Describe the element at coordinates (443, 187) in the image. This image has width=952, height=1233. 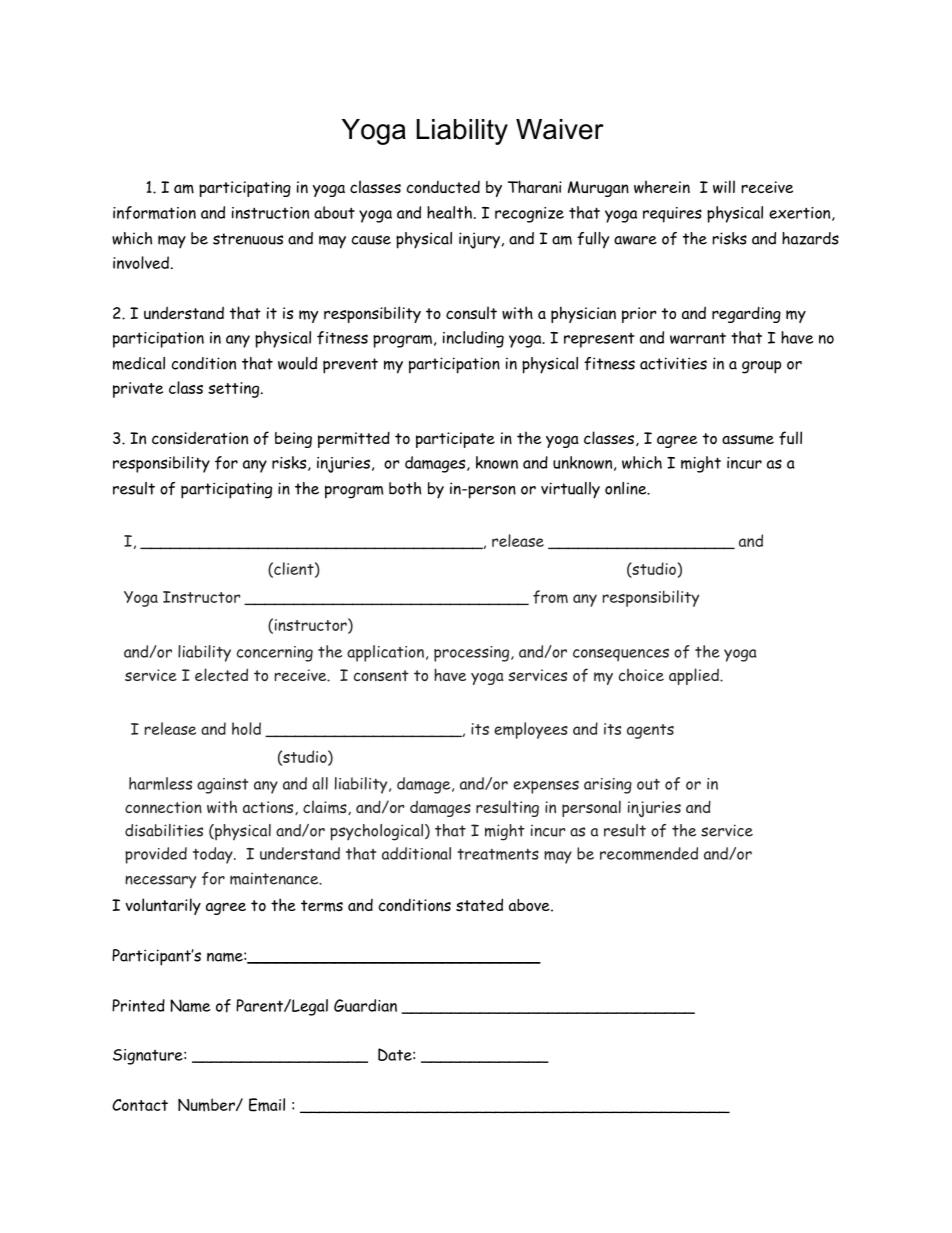
I see `conducted` at that location.
